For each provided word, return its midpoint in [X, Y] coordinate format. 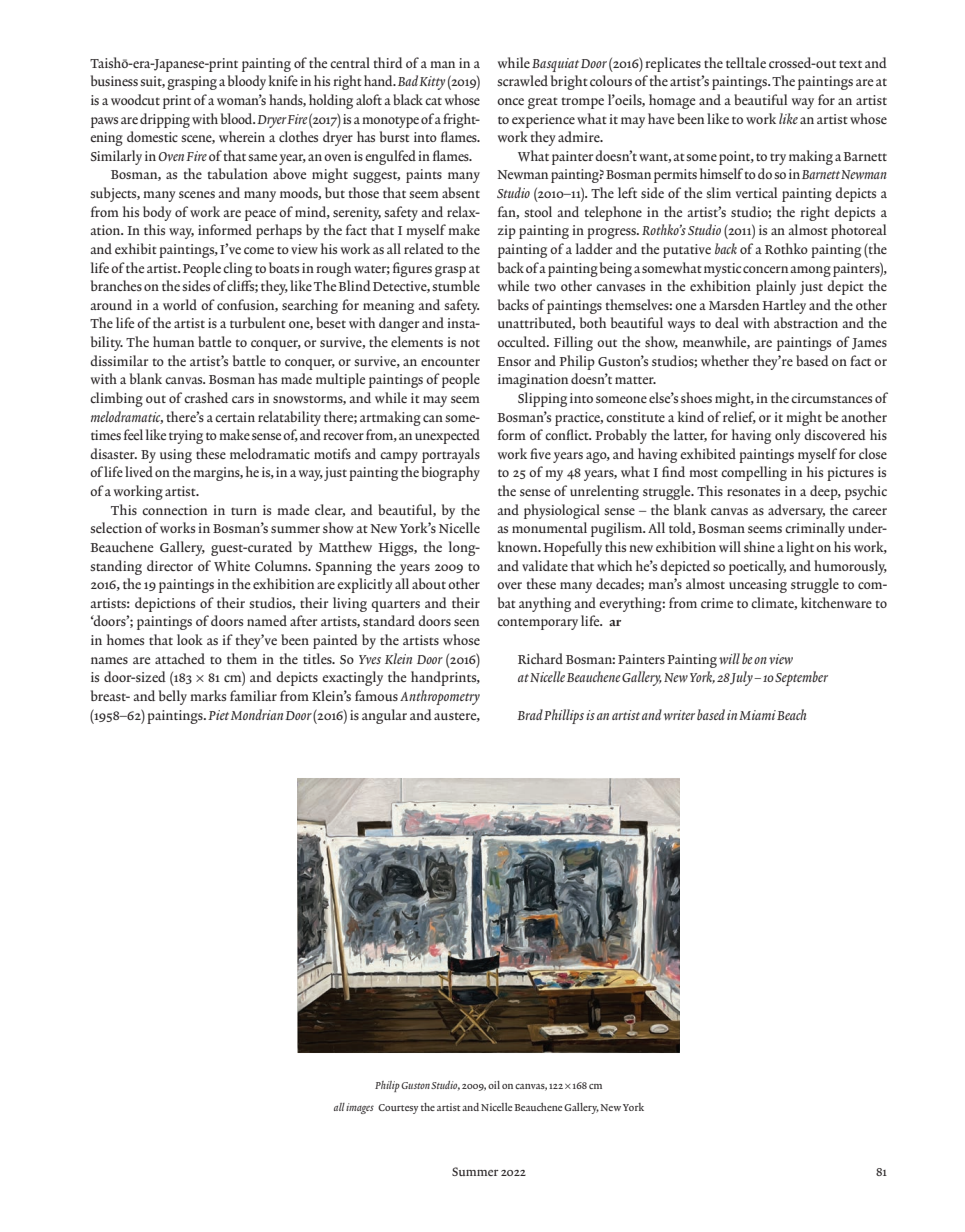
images [360, 1108]
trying [186, 437]
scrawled [522, 80]
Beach [792, 714]
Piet [218, 715]
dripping [165, 120]
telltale [746, 62]
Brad [530, 714]
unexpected [447, 436]
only [787, 436]
